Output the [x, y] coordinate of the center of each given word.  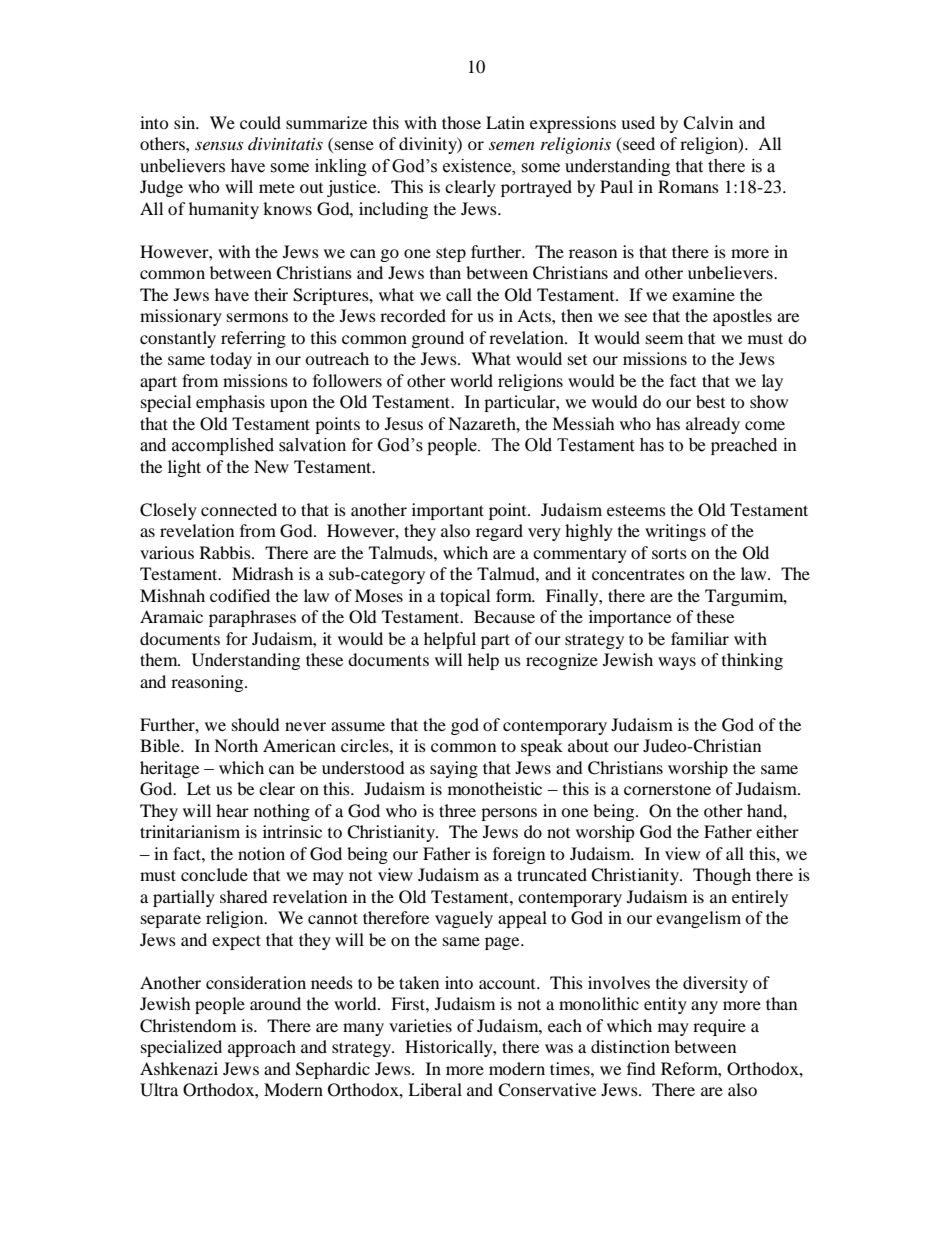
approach [262, 1048]
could [260, 122]
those [461, 122]
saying [454, 769]
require [719, 1027]
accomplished [223, 446]
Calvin [708, 123]
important [448, 511]
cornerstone [667, 789]
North [236, 745]
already [713, 425]
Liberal [435, 1089]
